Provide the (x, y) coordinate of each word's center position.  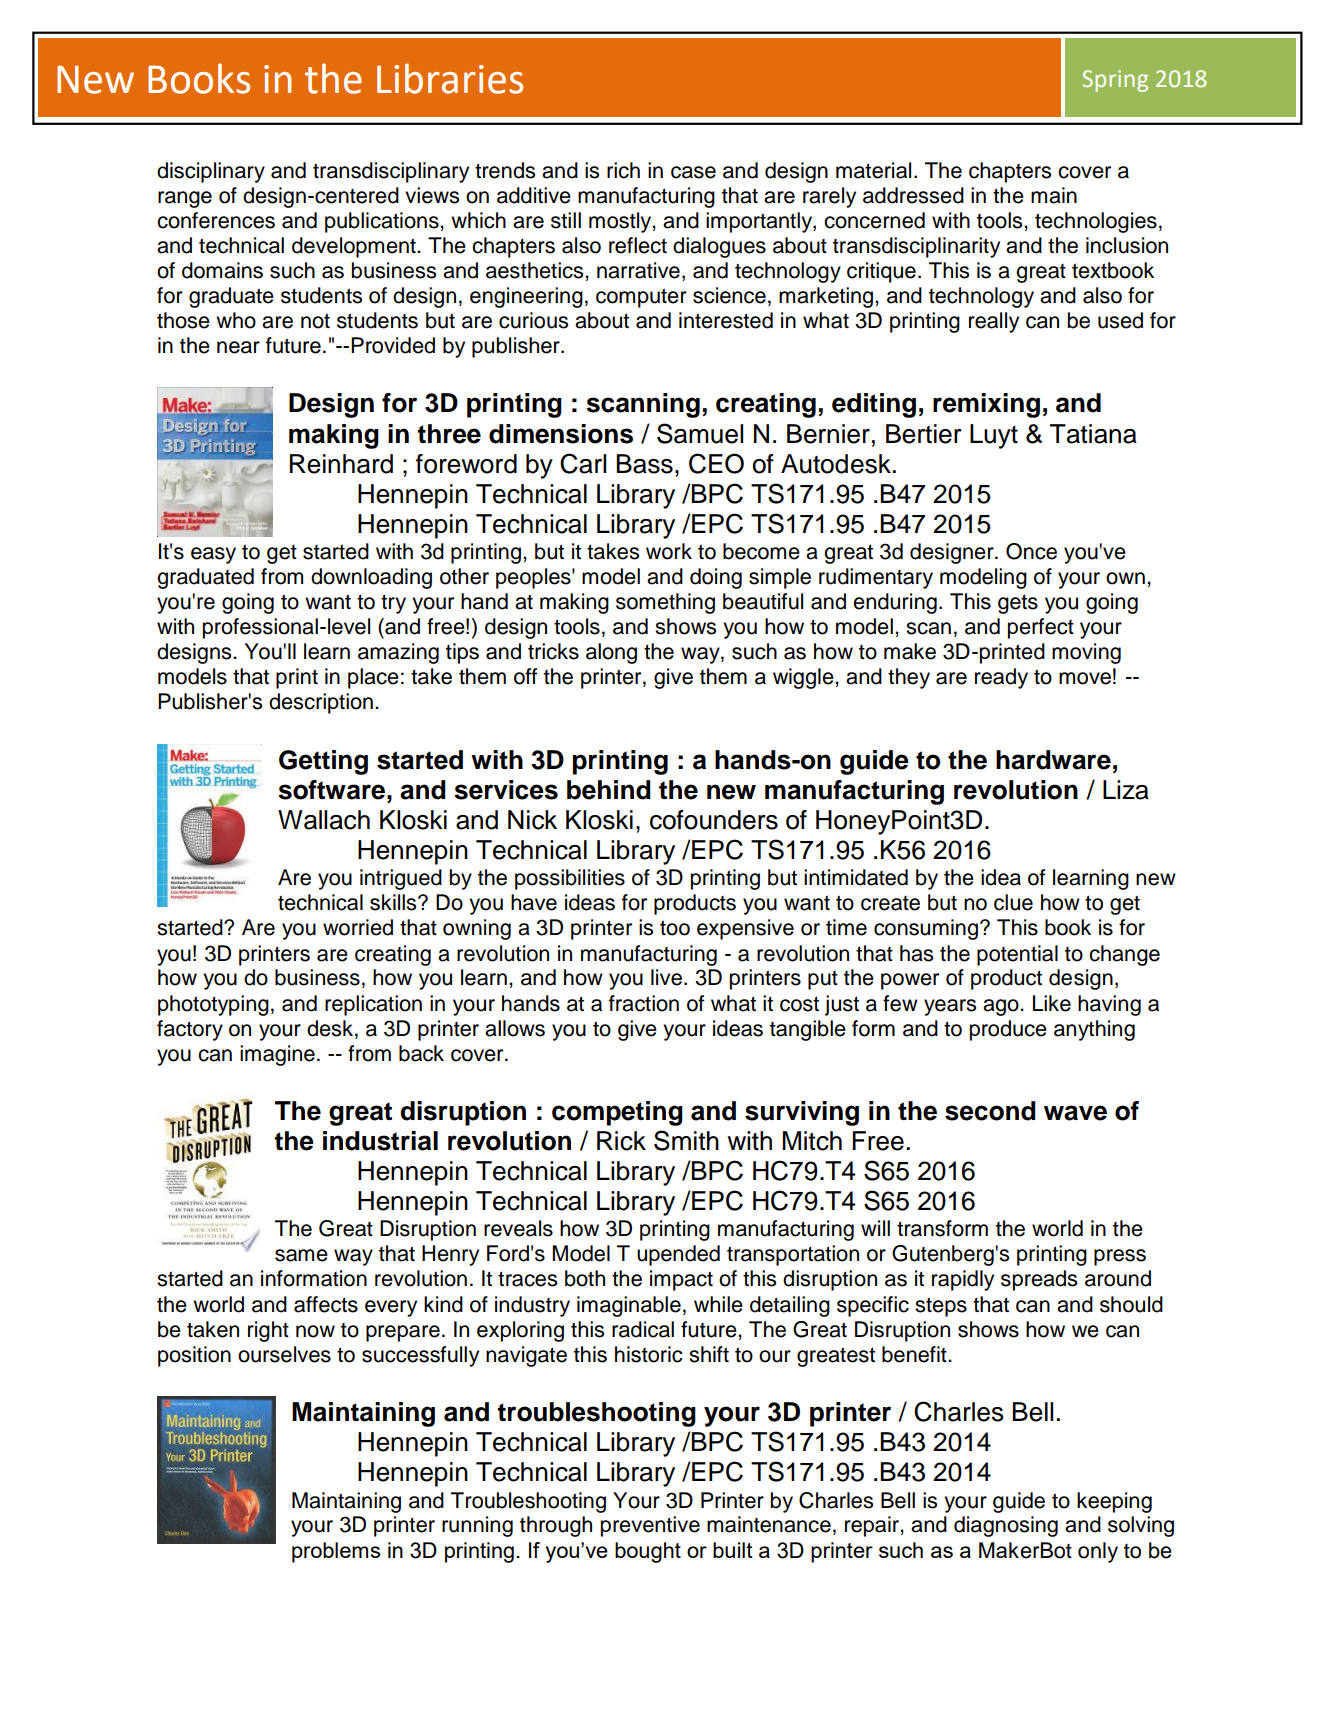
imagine (277, 1055)
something (665, 603)
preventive (650, 1526)
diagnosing (1006, 1526)
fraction (644, 1003)
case (693, 172)
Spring (1115, 81)
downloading (371, 578)
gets (1018, 604)
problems (336, 1552)
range (185, 199)
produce (1008, 1030)
